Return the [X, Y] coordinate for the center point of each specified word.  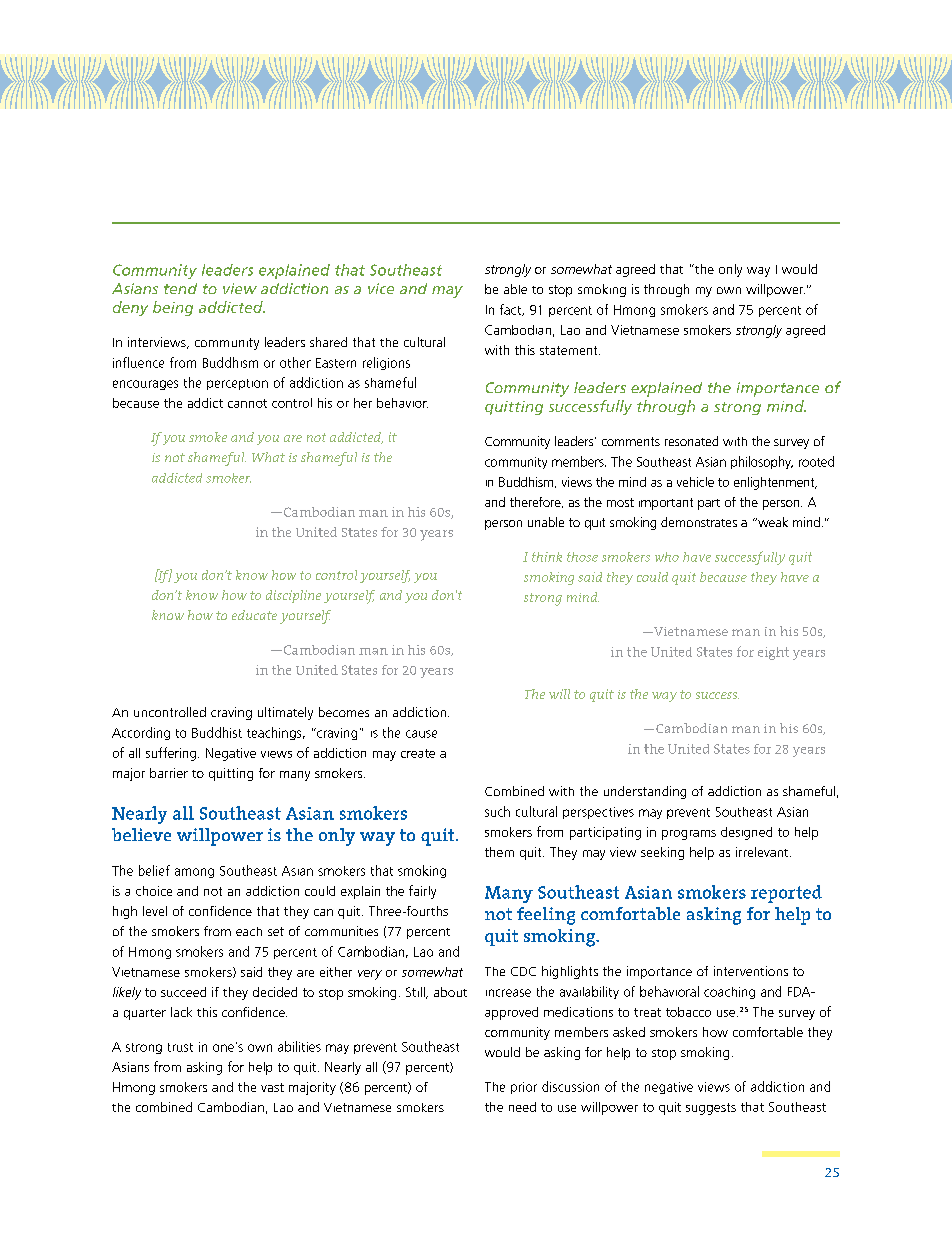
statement [570, 350]
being [173, 308]
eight [773, 653]
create [418, 753]
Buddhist [217, 732]
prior [524, 1088]
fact [512, 310]
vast [272, 1087]
